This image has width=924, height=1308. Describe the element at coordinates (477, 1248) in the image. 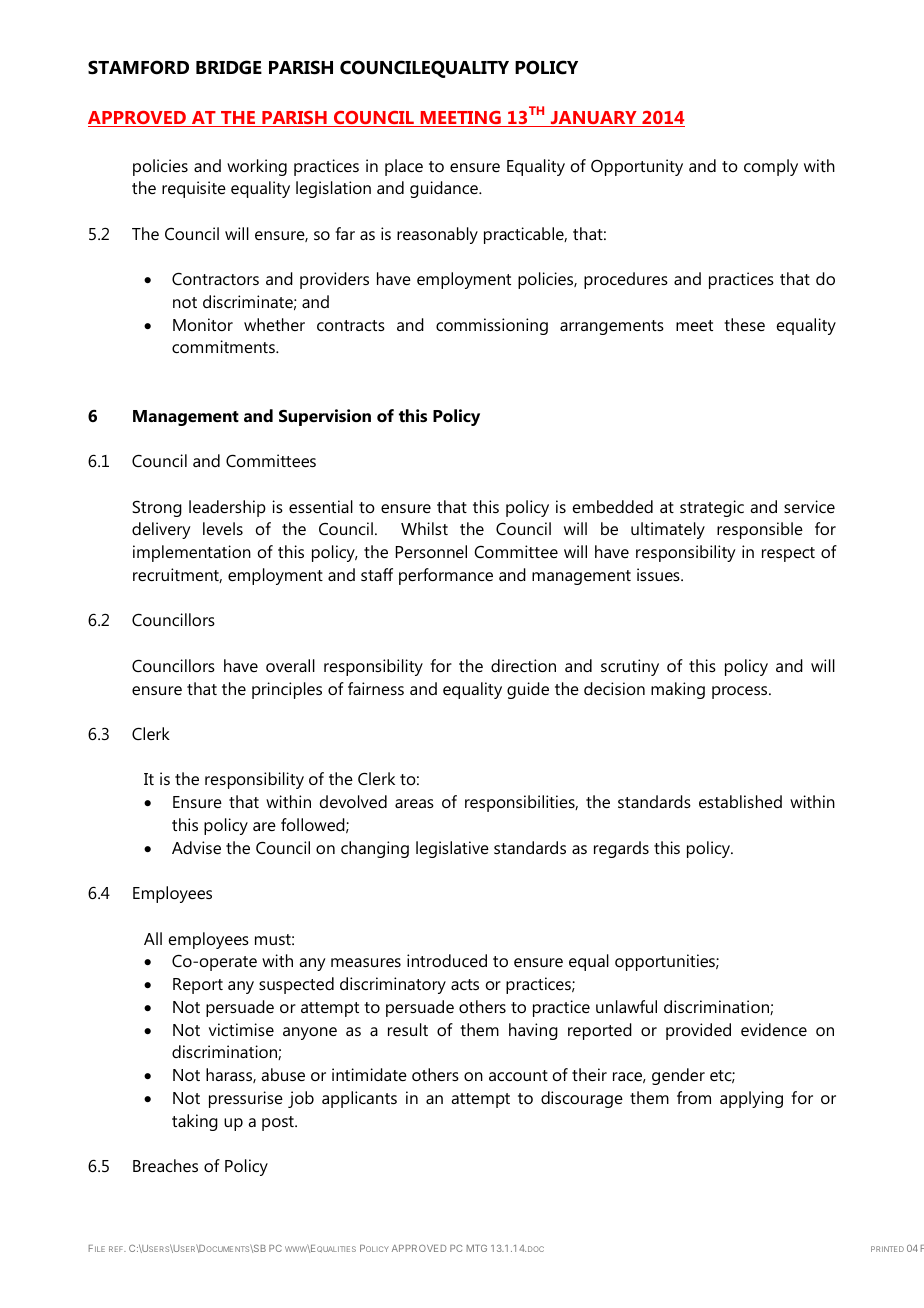

I see `MTG` at that location.
